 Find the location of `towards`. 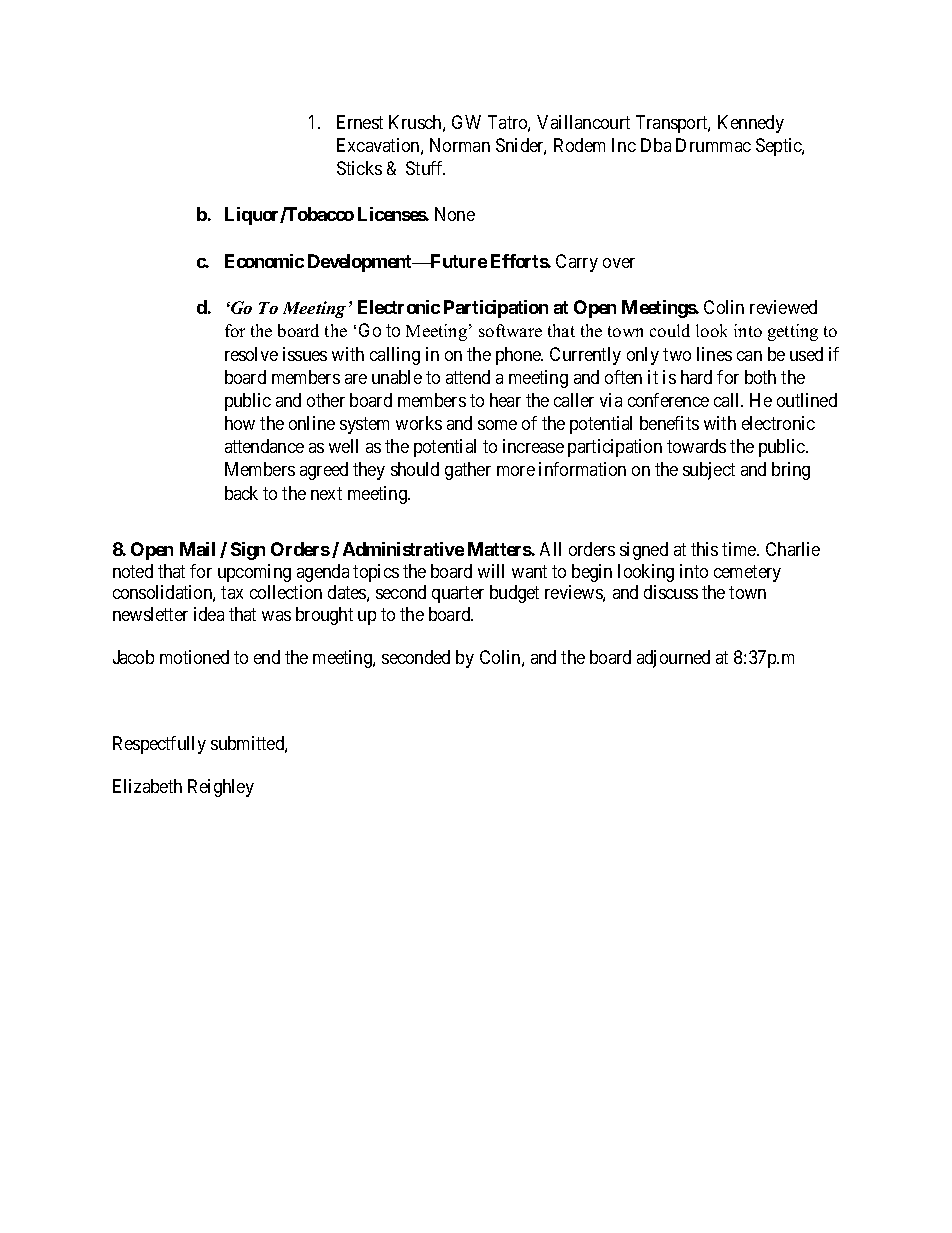

towards is located at coordinates (696, 446).
